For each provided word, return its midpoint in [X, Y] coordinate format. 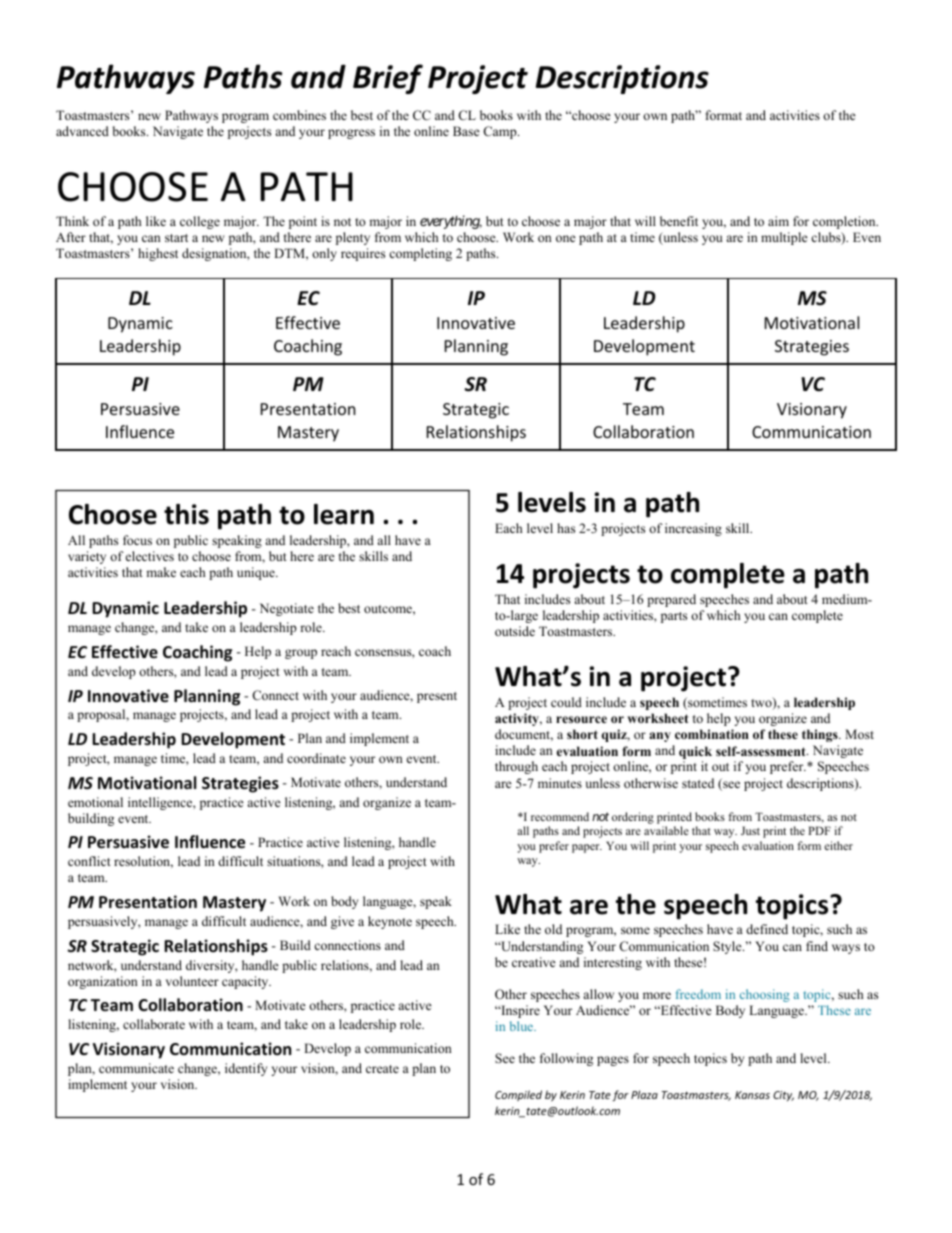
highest [158, 254]
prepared [671, 600]
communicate [136, 1068]
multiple [784, 238]
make [161, 572]
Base [466, 131]
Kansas [752, 1095]
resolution [143, 862]
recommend [560, 816]
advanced [82, 131]
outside [515, 631]
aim [778, 221]
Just [750, 830]
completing [420, 254]
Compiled [518, 1095]
